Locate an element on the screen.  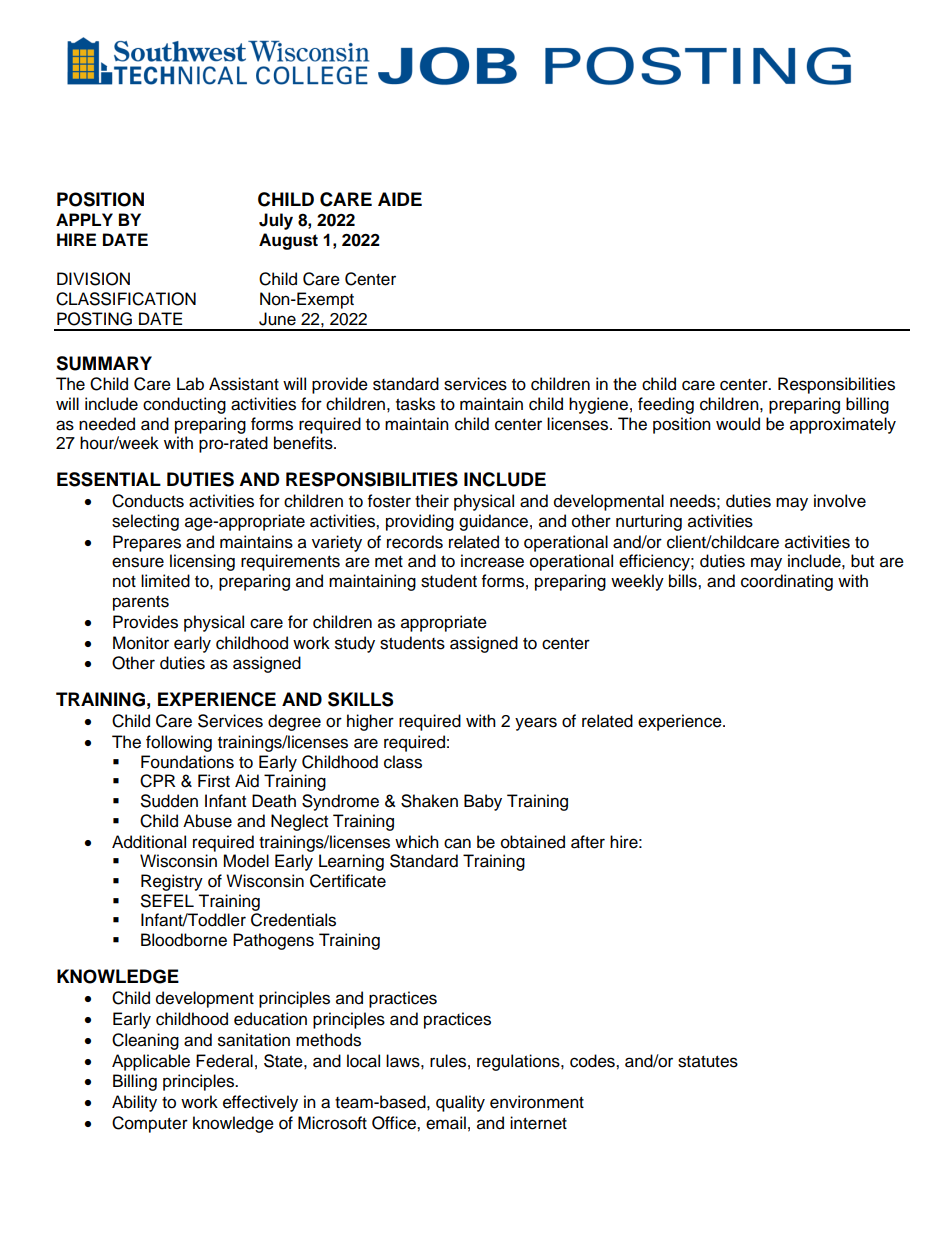
Monitor is located at coordinates (141, 643).
